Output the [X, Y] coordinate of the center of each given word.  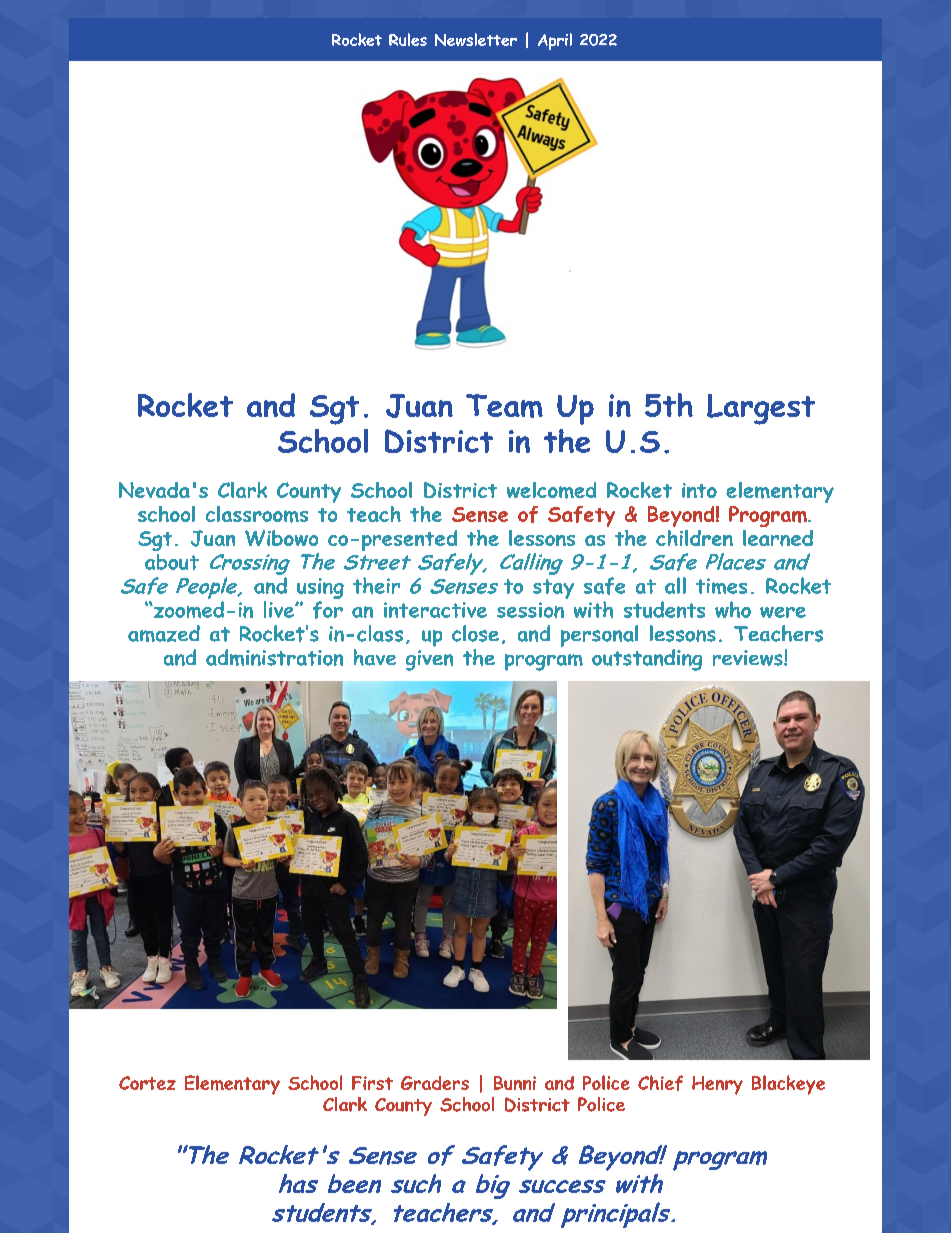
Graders [435, 1083]
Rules [408, 39]
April [555, 41]
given [429, 660]
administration [274, 657]
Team [504, 406]
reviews [749, 658]
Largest [761, 409]
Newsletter [476, 39]
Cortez [147, 1083]
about [172, 562]
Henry [717, 1085]
